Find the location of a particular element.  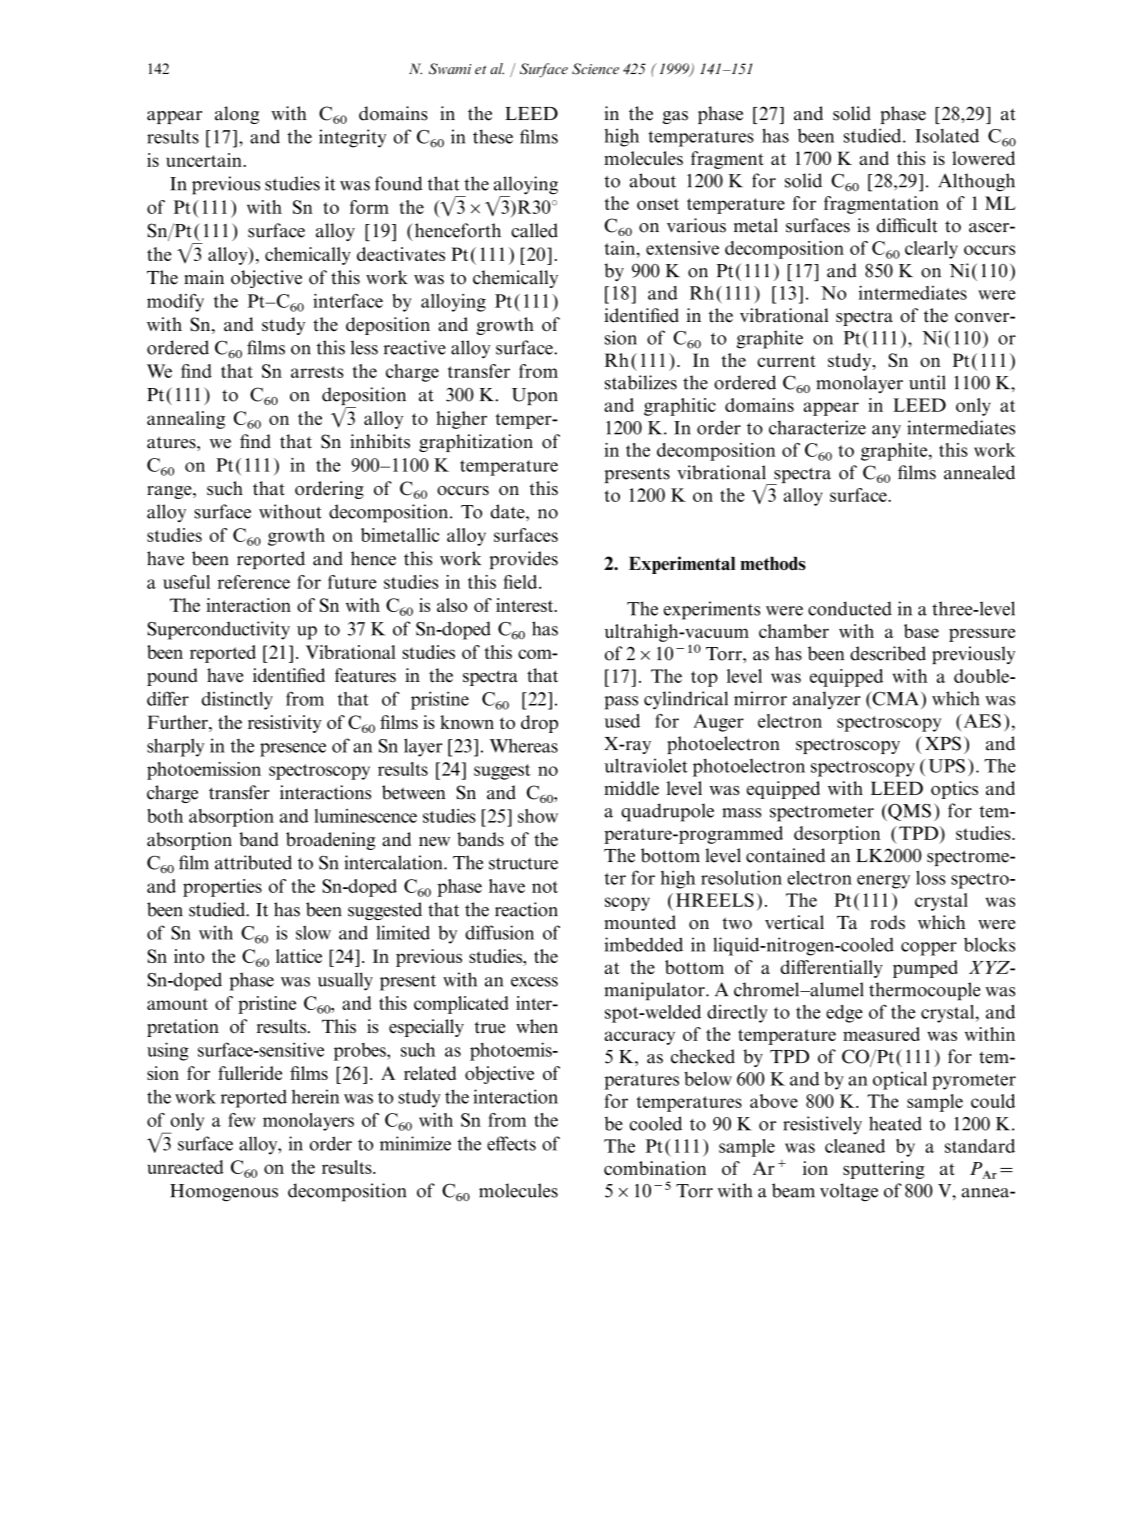

Superconductivity is located at coordinates (218, 630).
